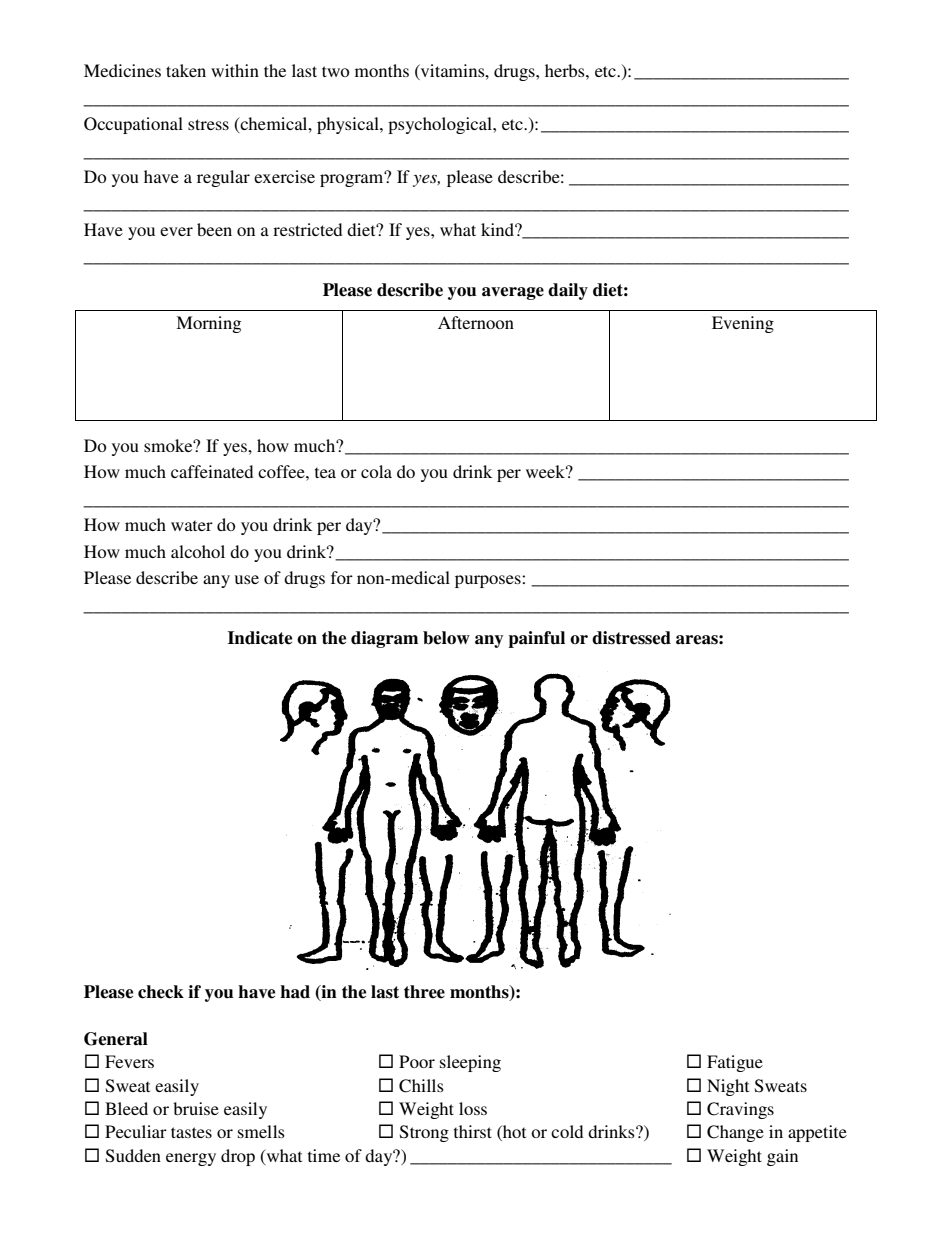 The image size is (952, 1233). Describe the element at coordinates (424, 992) in the document. I see `three` at that location.
